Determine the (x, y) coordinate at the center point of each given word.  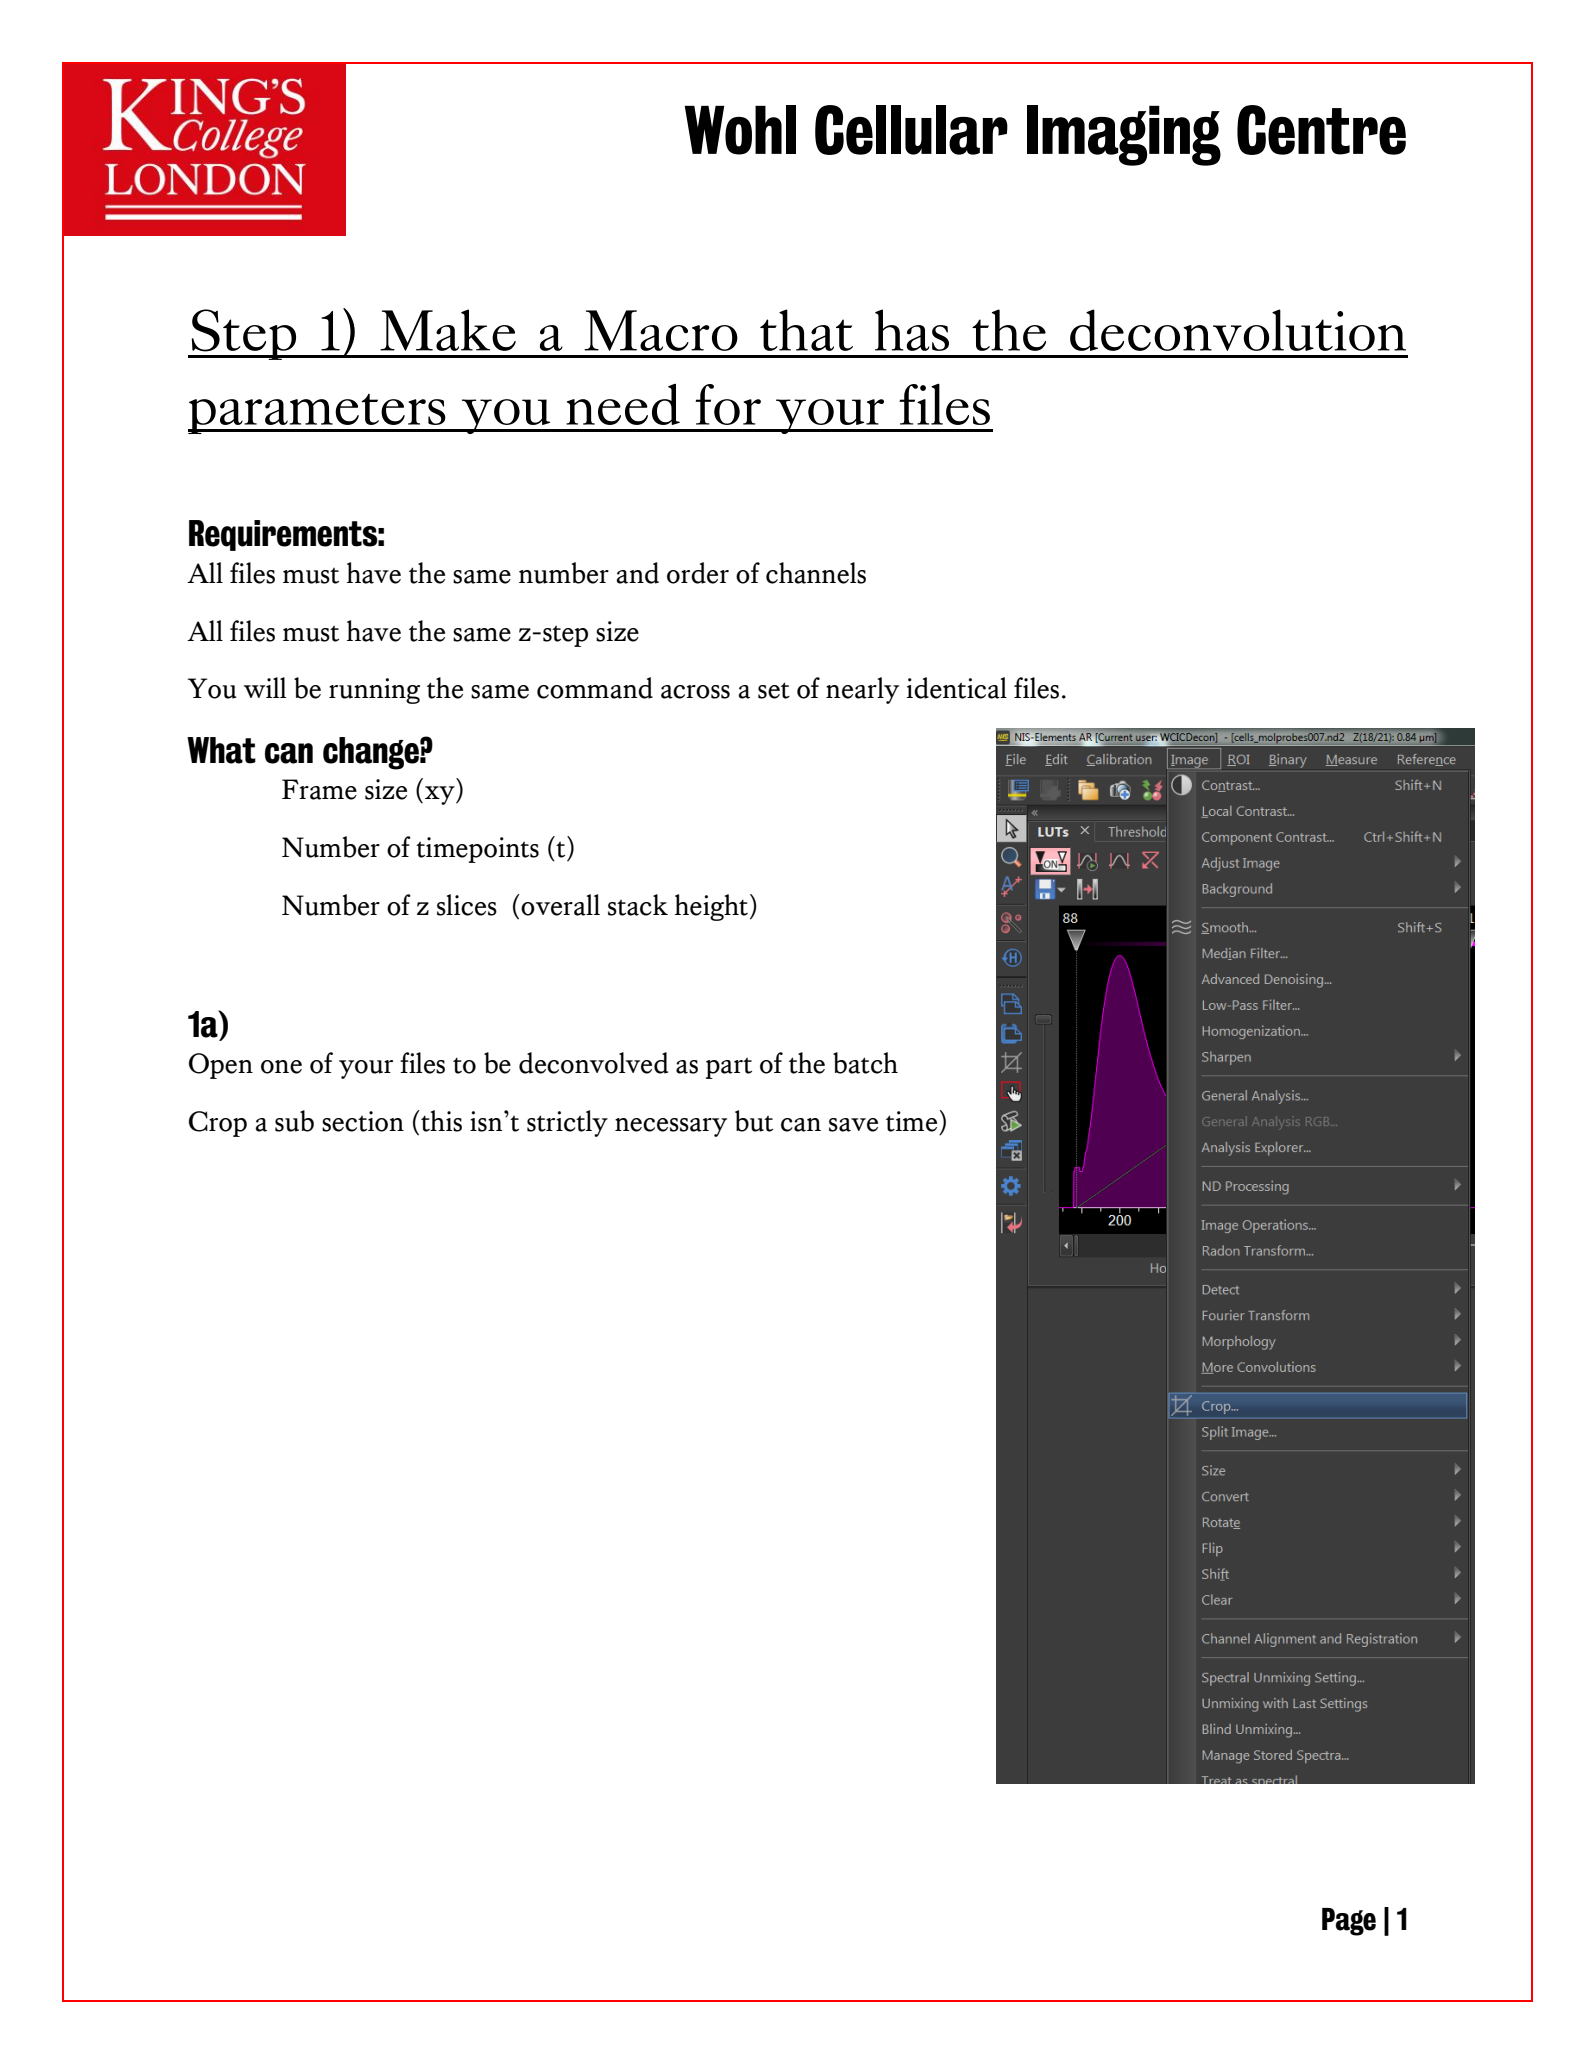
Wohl (740, 130)
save (853, 1125)
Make (448, 330)
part (729, 1068)
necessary (671, 1127)
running (374, 691)
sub (294, 1121)
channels (816, 573)
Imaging (1124, 135)
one (281, 1067)
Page (1349, 1922)
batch (865, 1063)
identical (957, 688)
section (363, 1121)
